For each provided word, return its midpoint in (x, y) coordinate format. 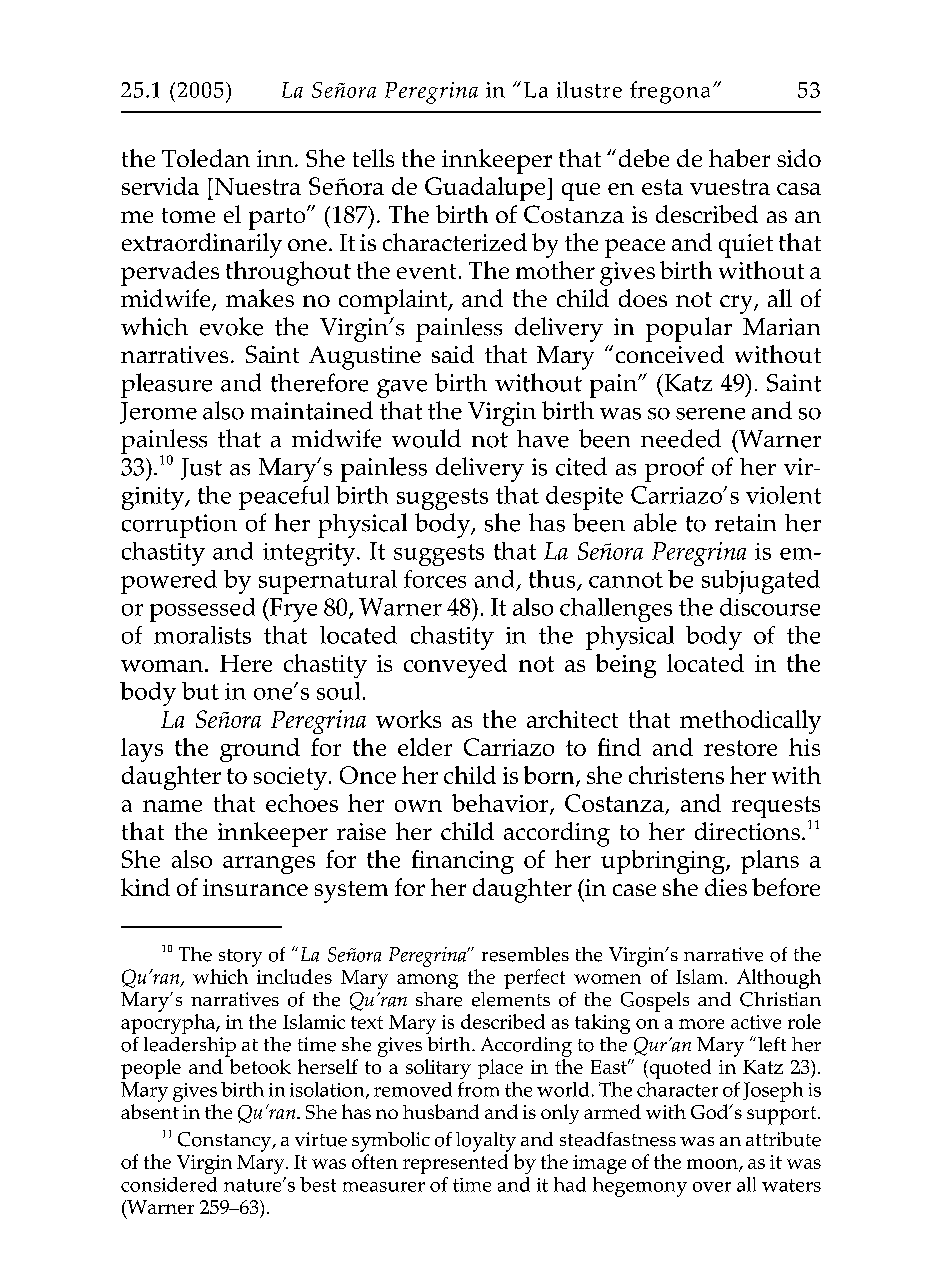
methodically (750, 722)
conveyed (455, 666)
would (426, 438)
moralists (202, 635)
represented (455, 1164)
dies (726, 887)
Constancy (226, 1142)
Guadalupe (486, 189)
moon (713, 1165)
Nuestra (256, 186)
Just (201, 469)
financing (463, 862)
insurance (255, 887)
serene (710, 414)
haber (739, 158)
